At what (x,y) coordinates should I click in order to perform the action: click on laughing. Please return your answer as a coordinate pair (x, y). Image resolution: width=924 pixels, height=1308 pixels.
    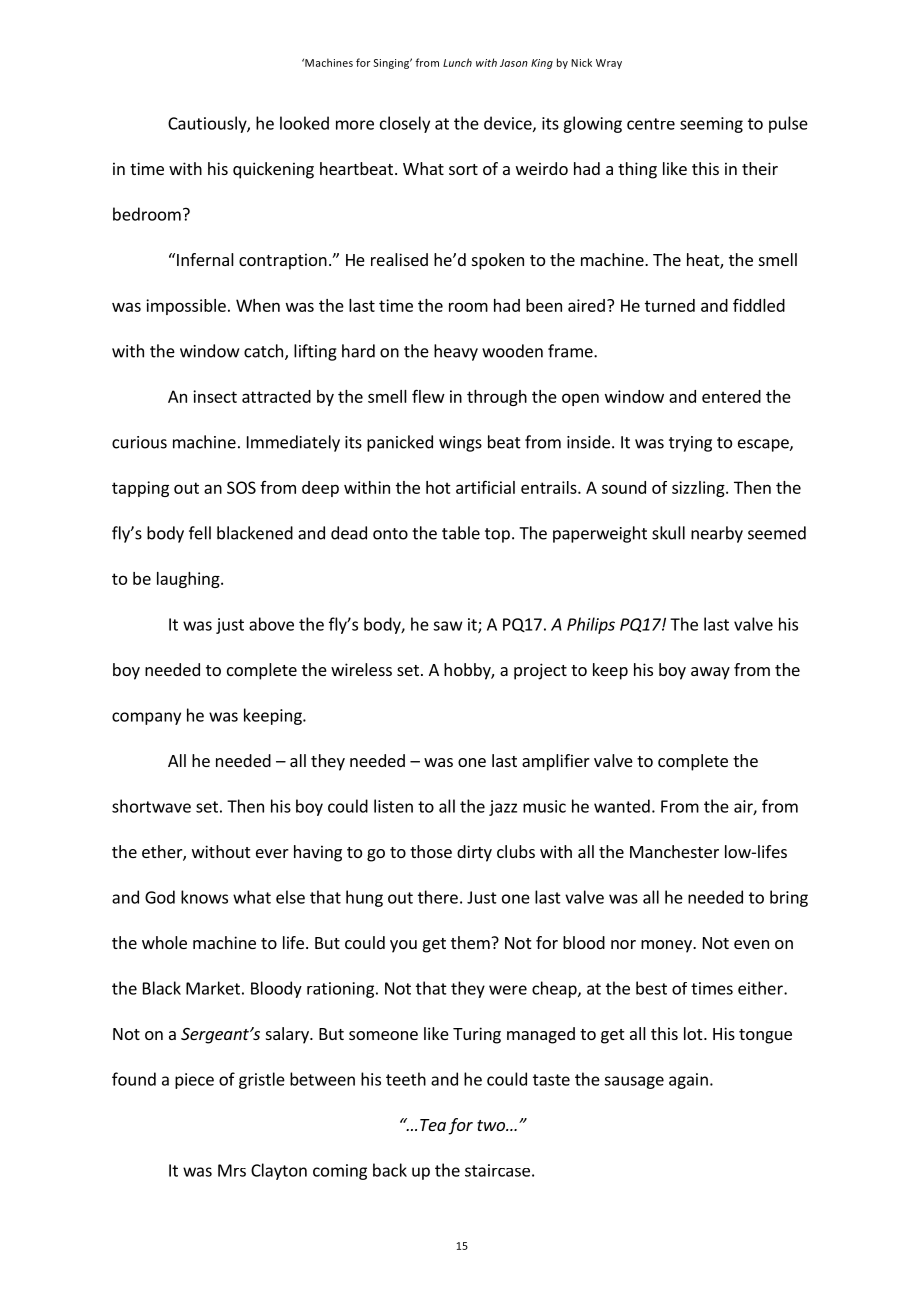
    Looking at the image, I should click on (189, 580).
